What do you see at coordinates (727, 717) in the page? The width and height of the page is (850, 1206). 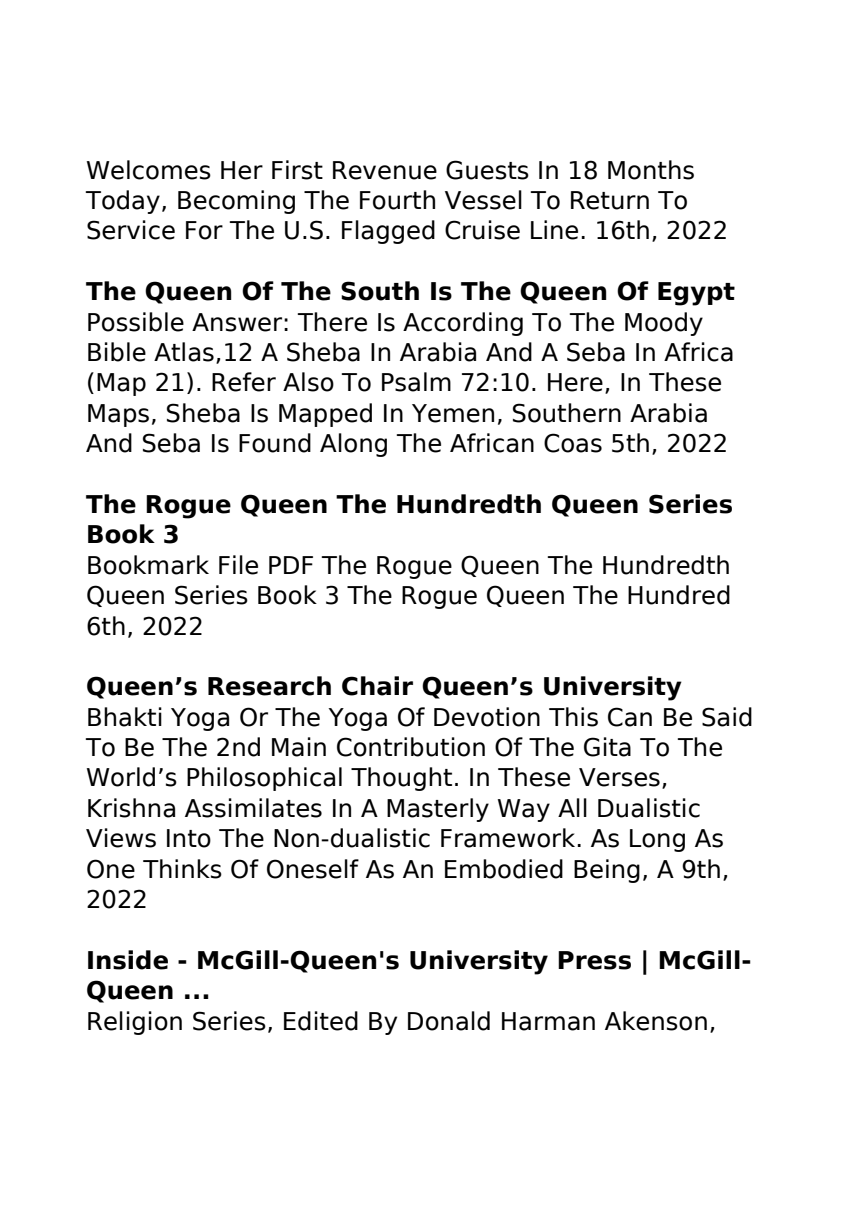 I see `Said` at bounding box center [727, 717].
